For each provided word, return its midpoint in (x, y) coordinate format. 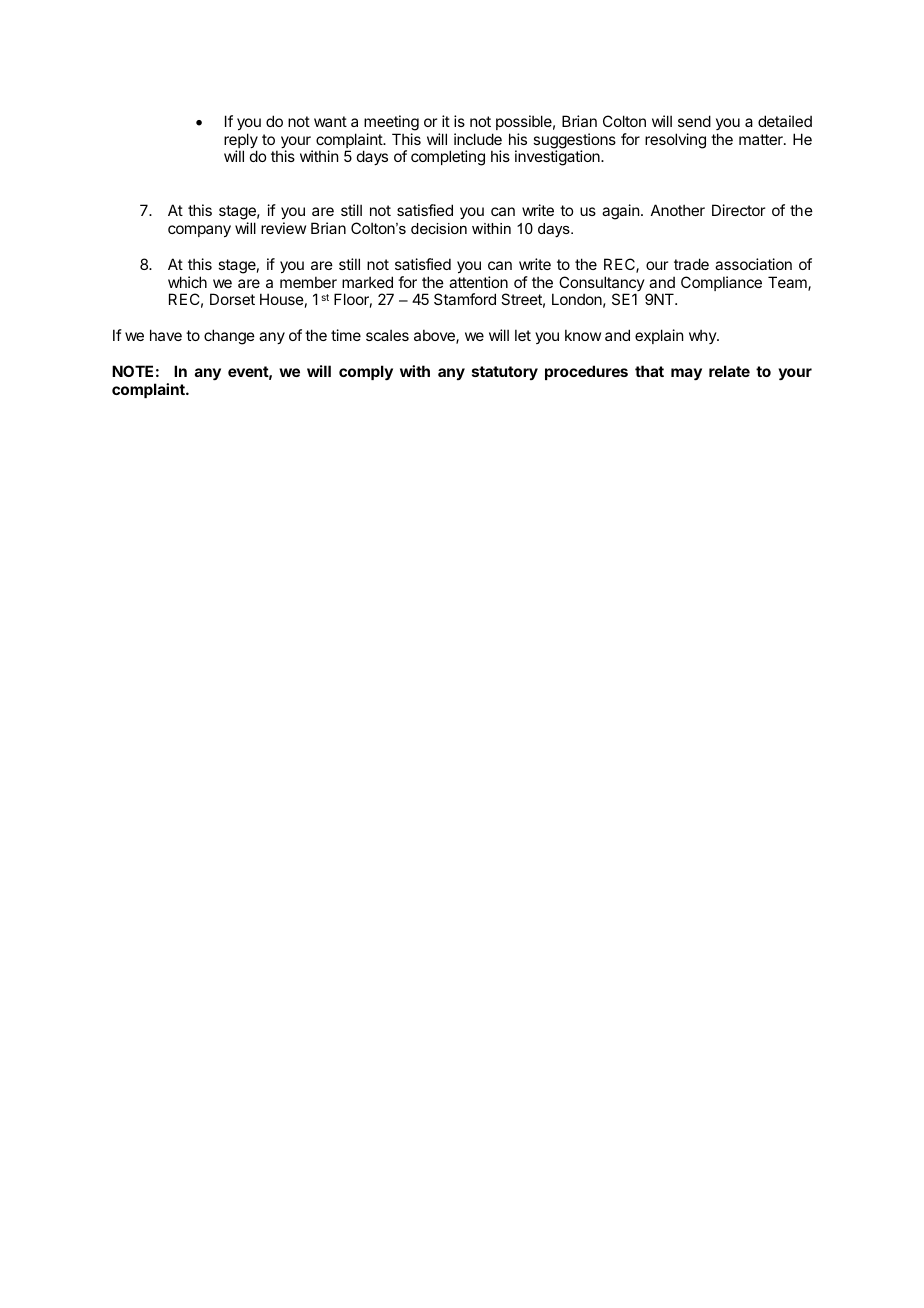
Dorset (232, 299)
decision (439, 228)
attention (478, 282)
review (283, 228)
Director (738, 210)
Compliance (721, 283)
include (478, 139)
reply (241, 142)
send (694, 121)
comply (366, 373)
